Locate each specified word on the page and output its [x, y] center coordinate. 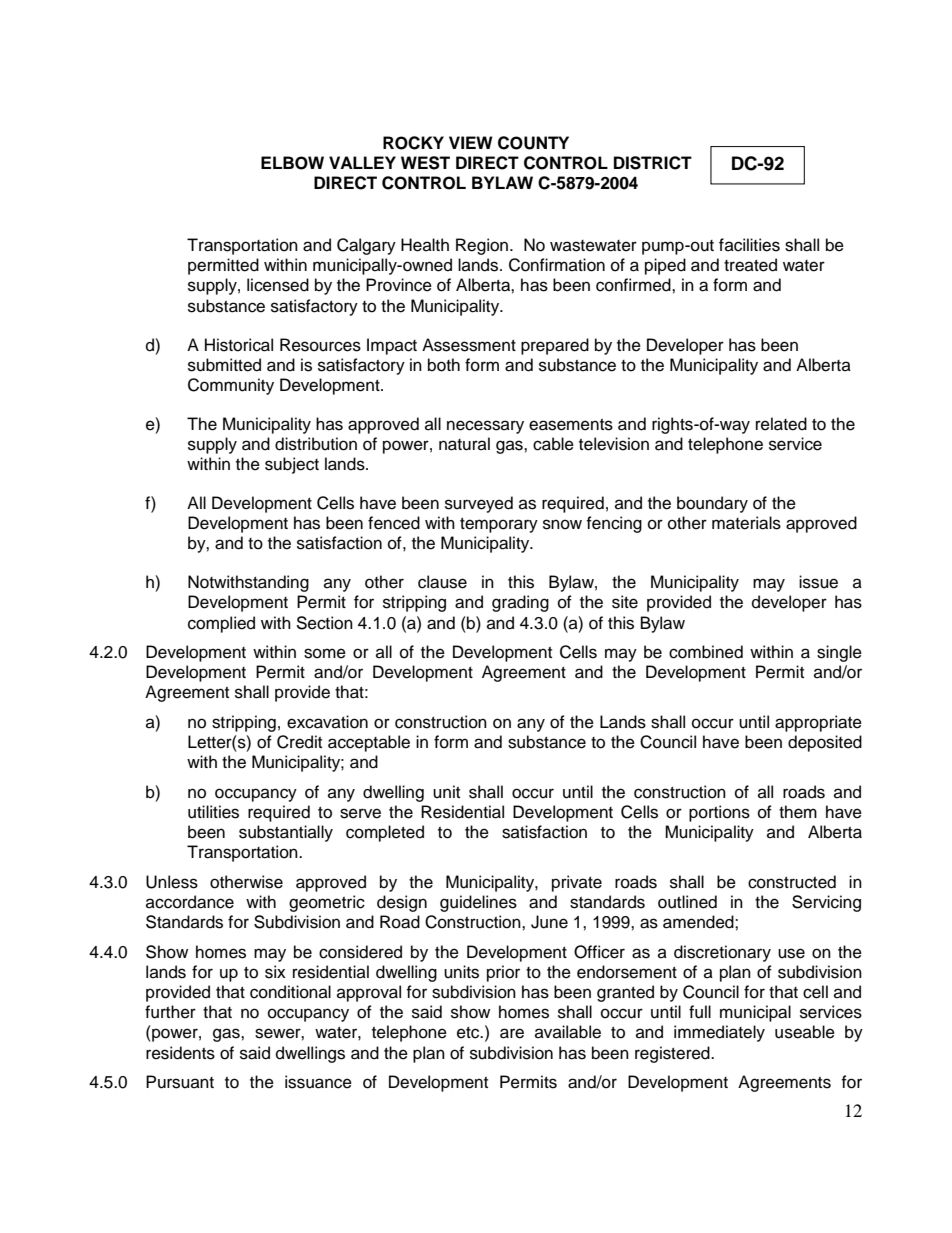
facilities [749, 245]
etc [469, 1033]
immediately [719, 1033]
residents [180, 1053]
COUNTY [533, 143]
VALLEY [362, 162]
